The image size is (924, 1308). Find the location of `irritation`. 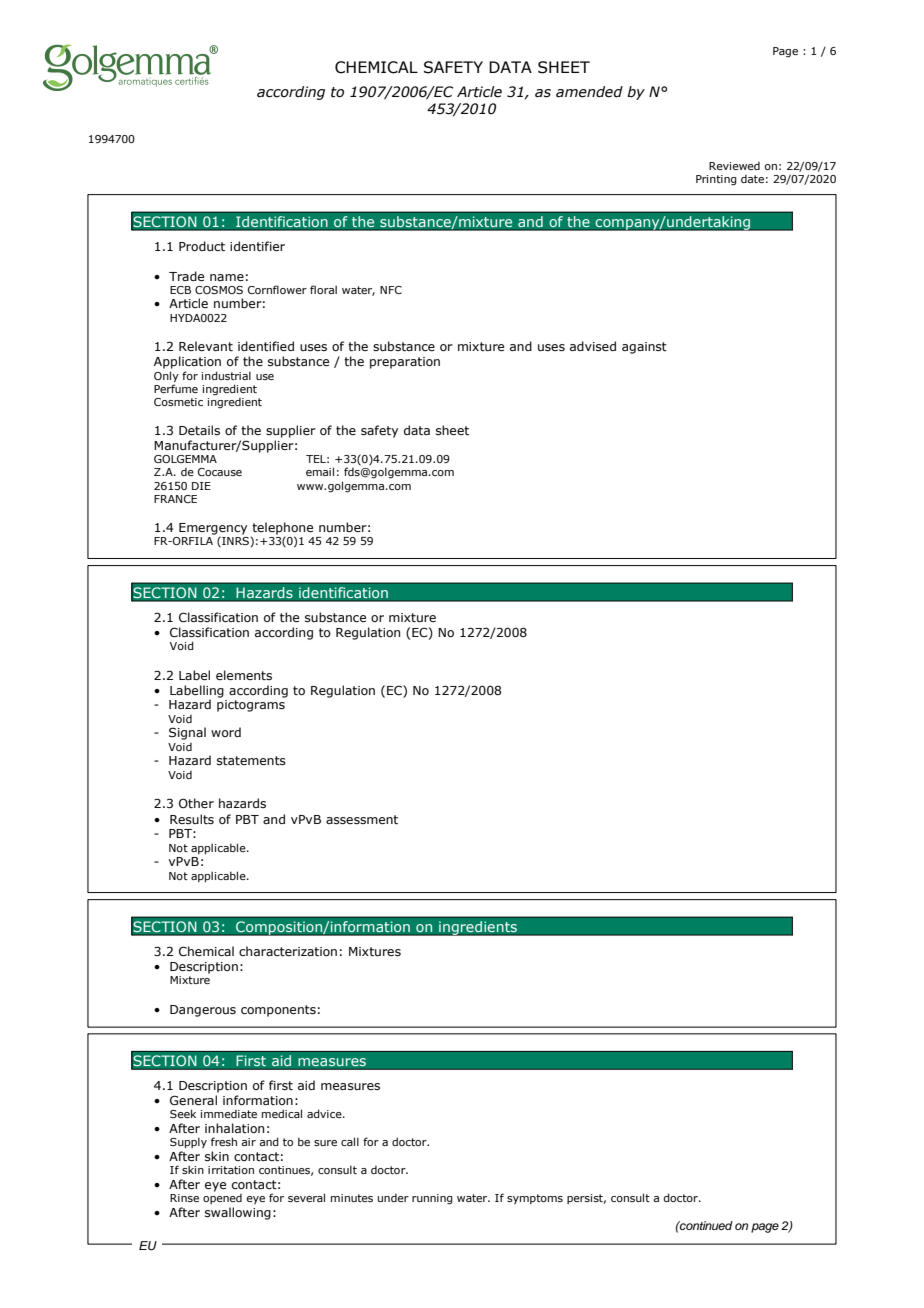

irritation is located at coordinates (231, 1170).
